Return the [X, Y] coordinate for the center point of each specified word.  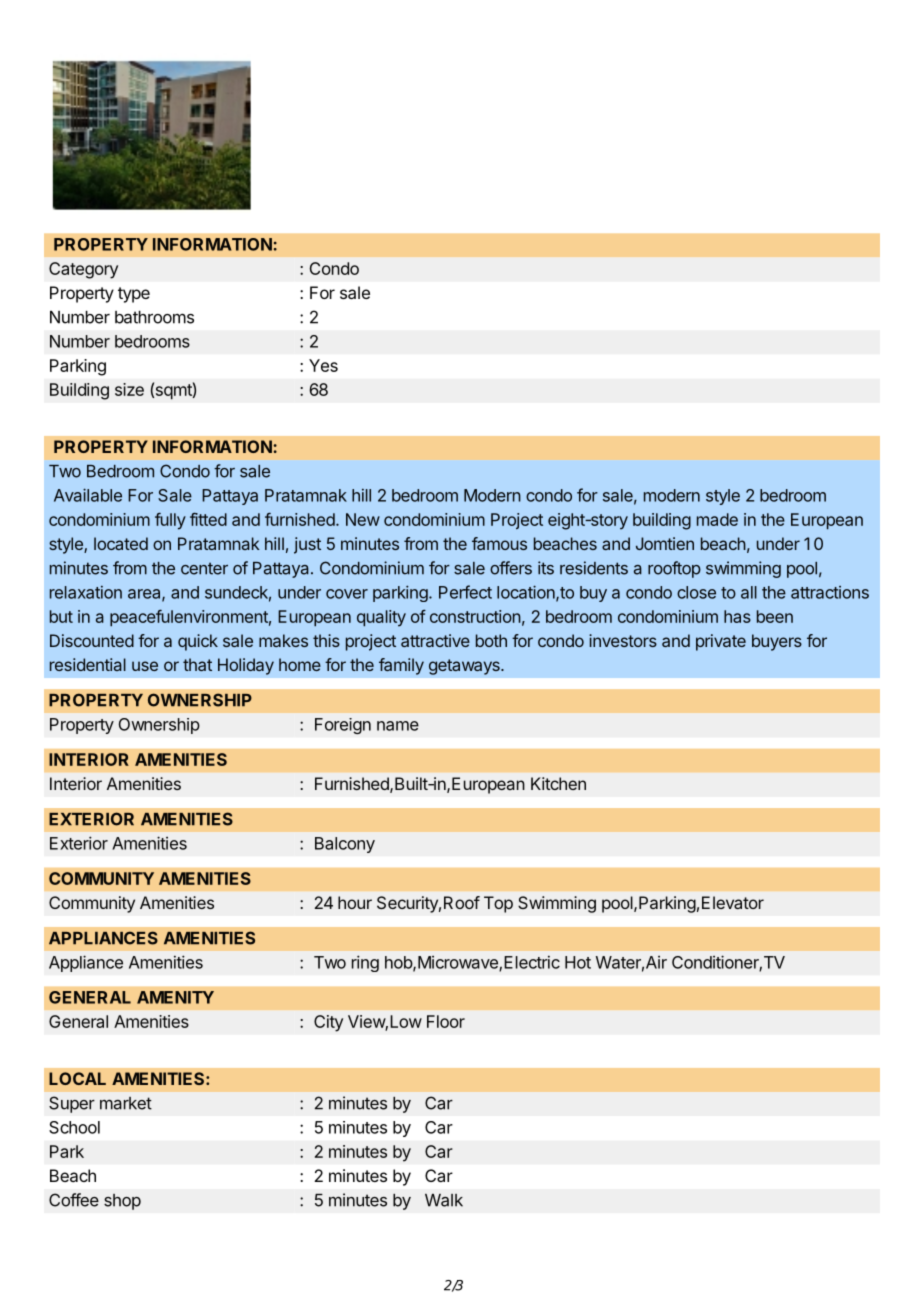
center [204, 568]
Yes [323, 365]
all [749, 592]
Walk [444, 1200]
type [134, 295]
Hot [578, 962]
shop [122, 1202]
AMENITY [175, 997]
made [717, 519]
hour [355, 902]
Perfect [465, 592]
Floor [446, 1021]
